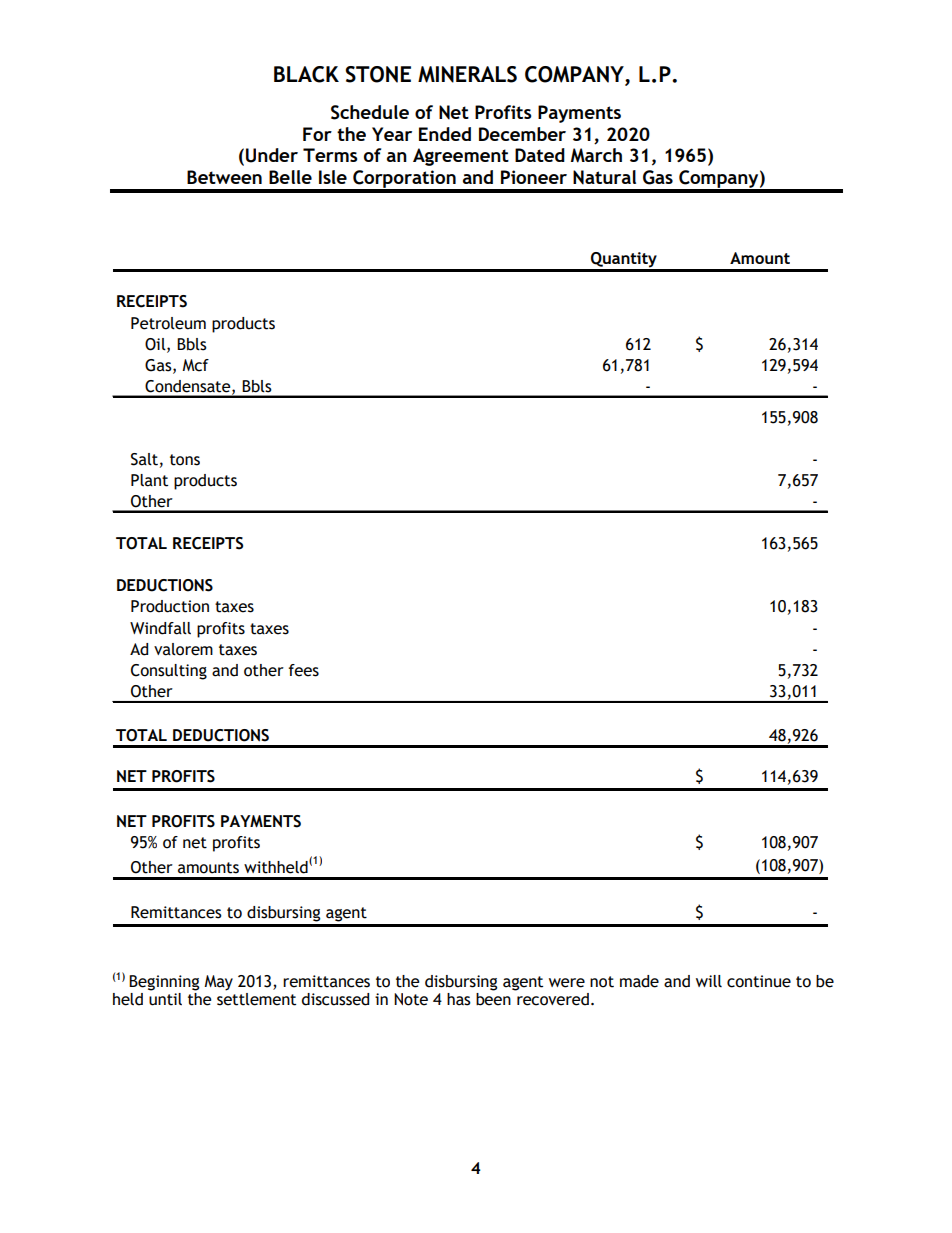  I want to click on Consulting, so click(169, 672).
